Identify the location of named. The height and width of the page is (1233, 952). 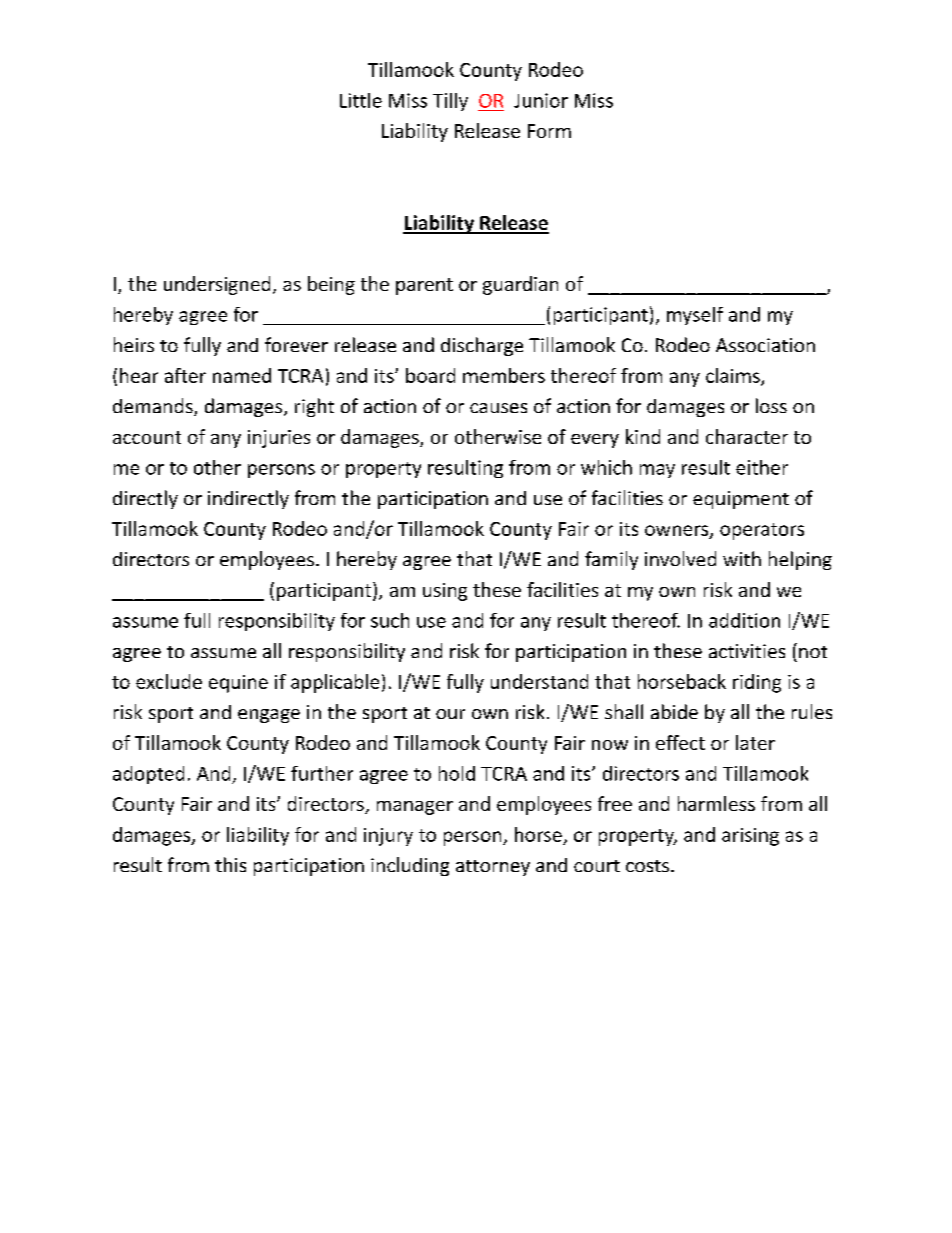
(242, 375).
